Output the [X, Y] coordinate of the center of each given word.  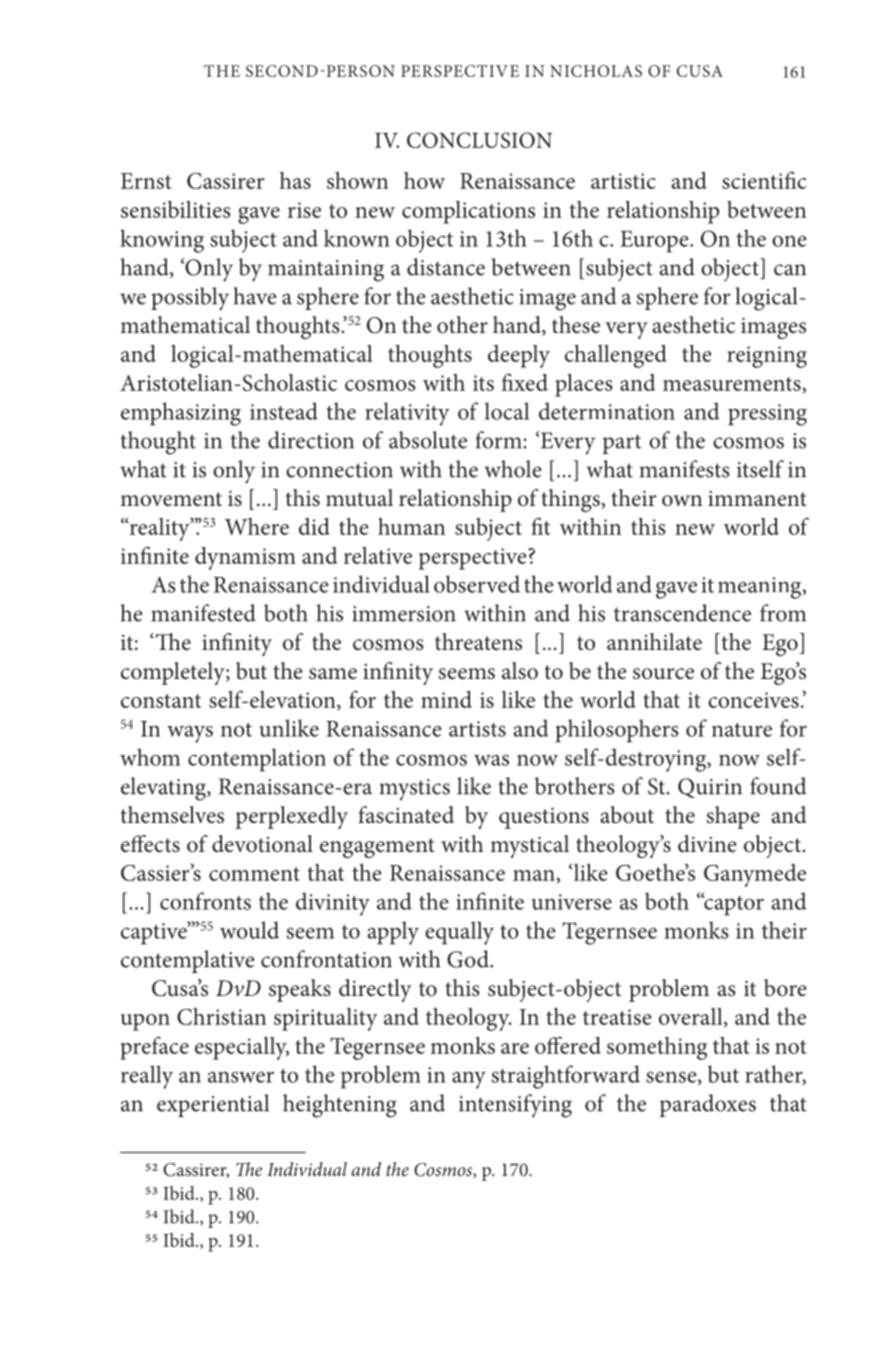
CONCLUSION [479, 140]
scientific [764, 180]
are [515, 1048]
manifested [203, 613]
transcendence [682, 613]
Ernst [146, 181]
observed [477, 584]
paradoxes [707, 1105]
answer [241, 1077]
